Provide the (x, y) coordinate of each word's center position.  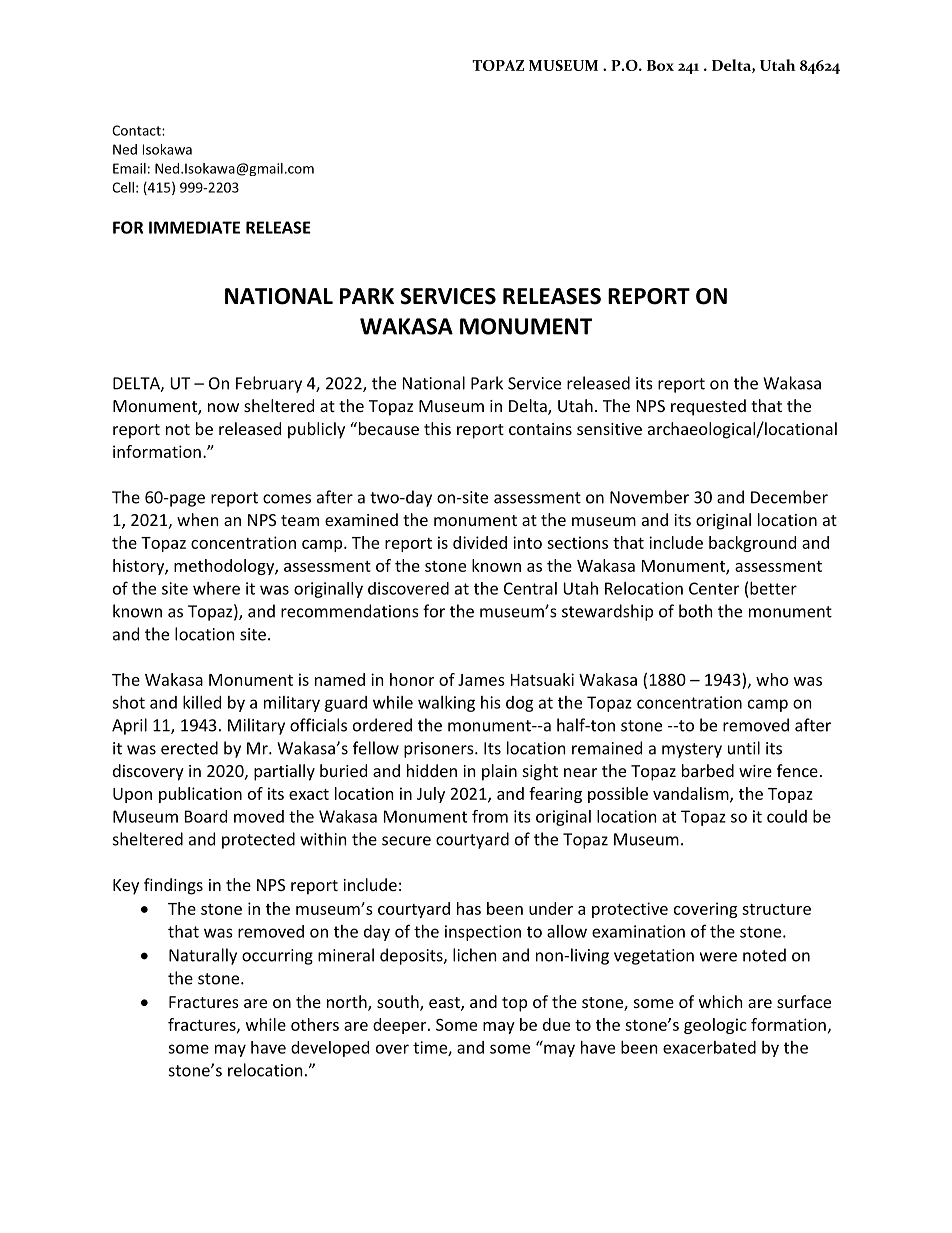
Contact (137, 130)
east (445, 1004)
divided (480, 542)
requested (708, 407)
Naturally (203, 956)
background (752, 544)
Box (660, 65)
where (216, 588)
